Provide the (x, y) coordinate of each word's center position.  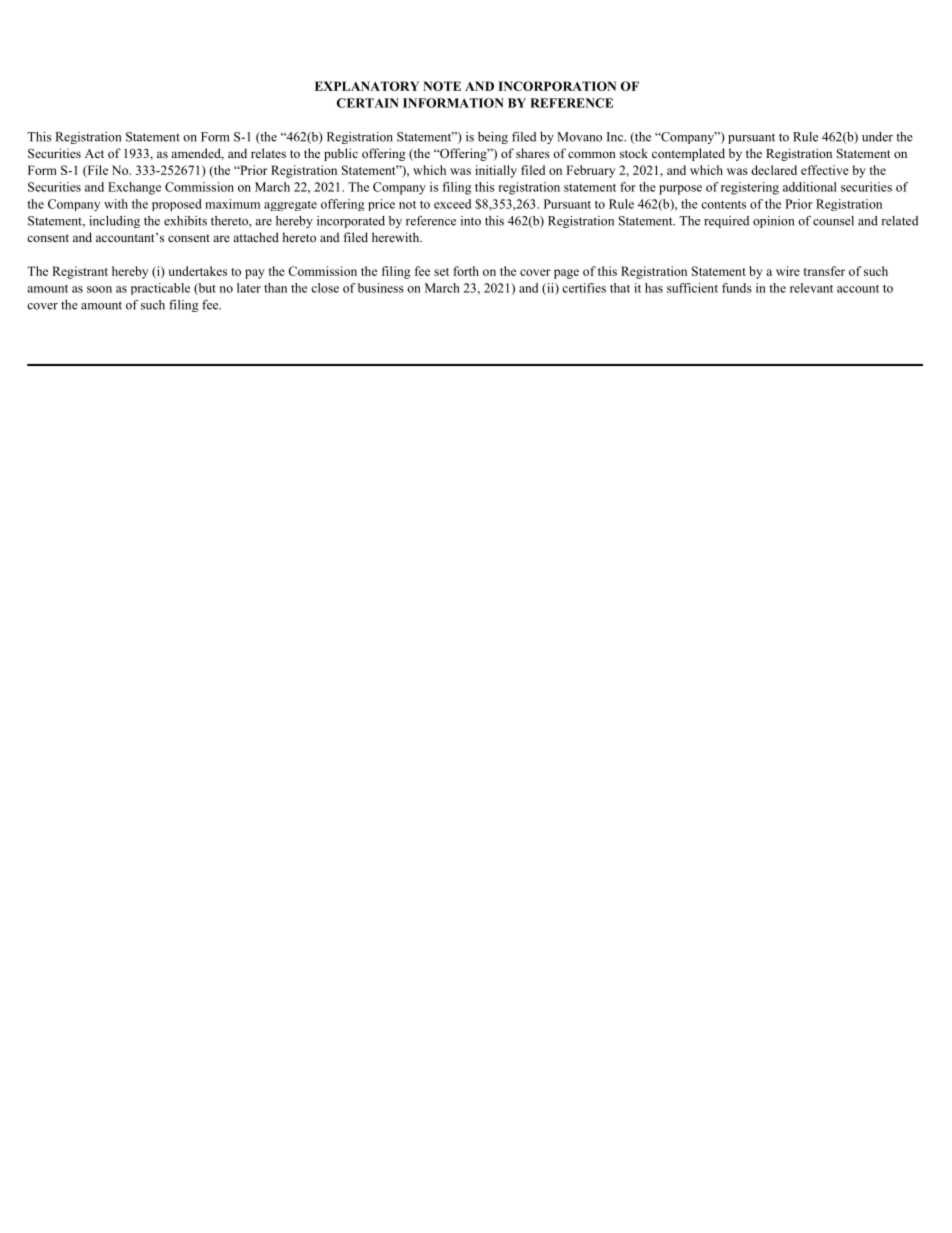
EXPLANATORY (367, 86)
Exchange (134, 188)
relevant (811, 288)
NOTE (442, 86)
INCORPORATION (557, 86)
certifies (584, 288)
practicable (160, 289)
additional (810, 187)
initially (496, 171)
